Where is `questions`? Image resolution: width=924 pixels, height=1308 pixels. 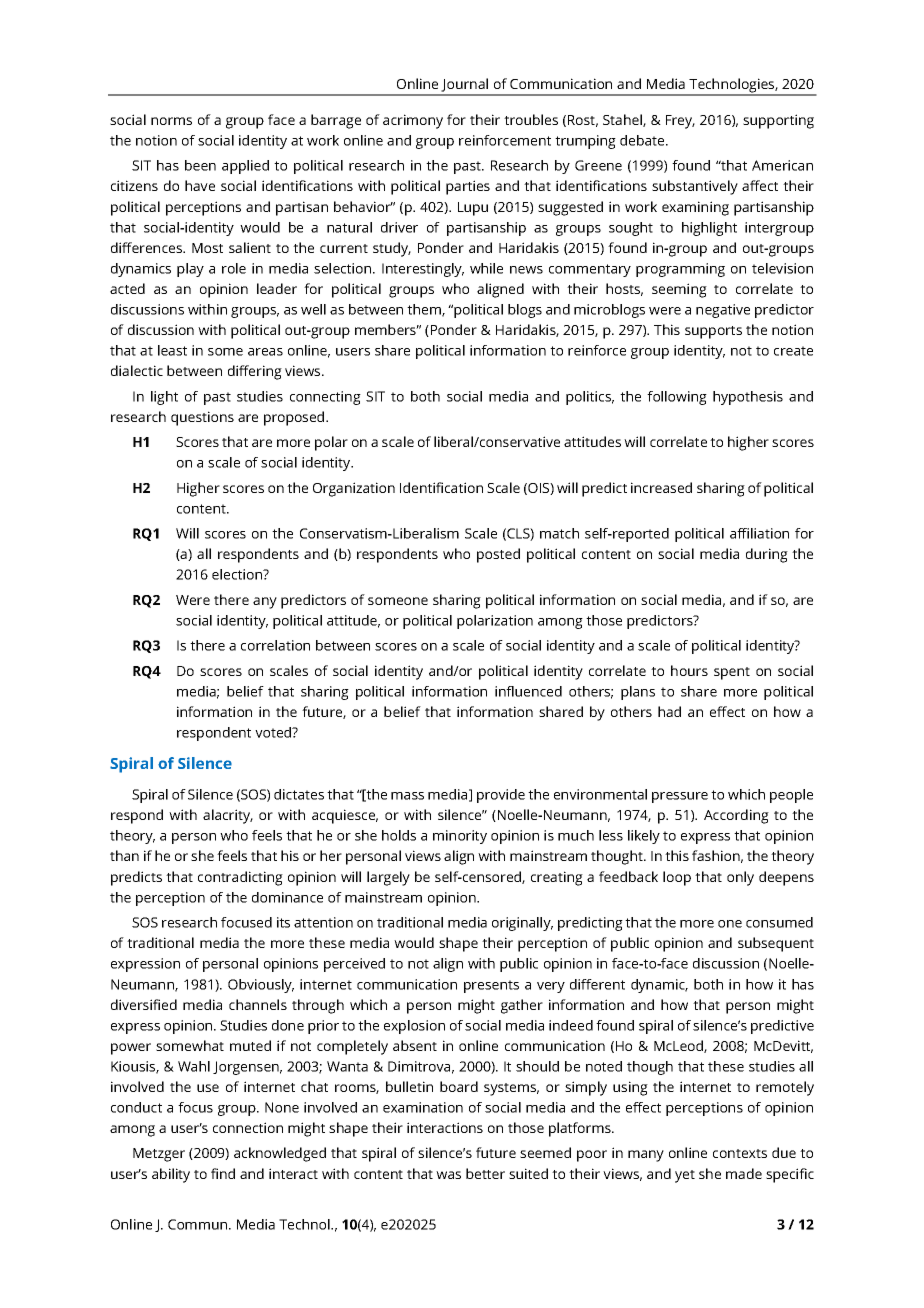 questions is located at coordinates (202, 418).
